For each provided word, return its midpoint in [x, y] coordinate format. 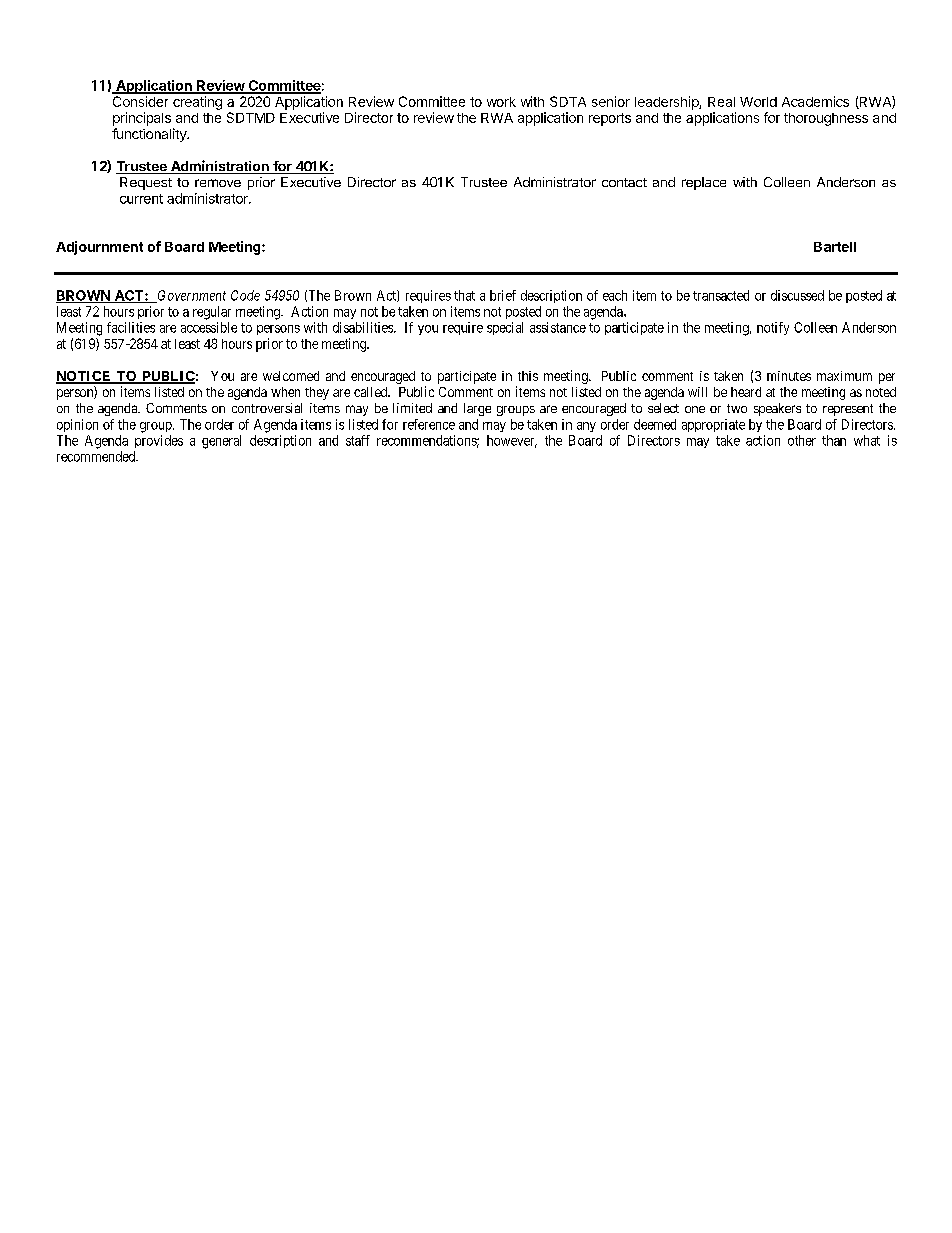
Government [190, 296]
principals [142, 119]
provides [159, 441]
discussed [797, 295]
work [501, 102]
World [758, 102]
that [464, 295]
